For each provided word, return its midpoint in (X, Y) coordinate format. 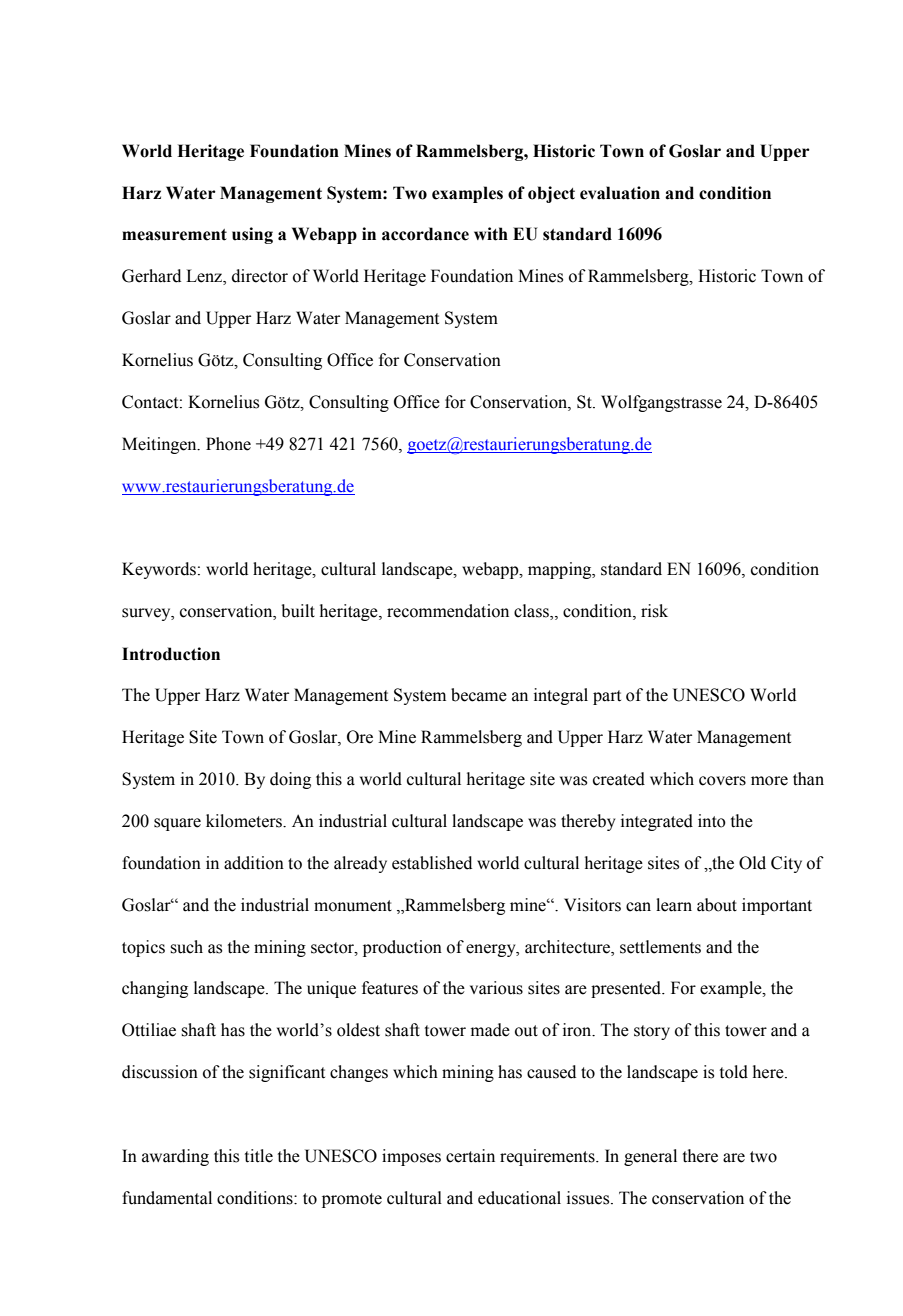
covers (722, 781)
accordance (425, 234)
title (259, 1156)
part (607, 697)
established (432, 863)
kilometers (245, 821)
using (252, 235)
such (186, 947)
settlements (660, 947)
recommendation (448, 611)
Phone (228, 444)
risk (654, 611)
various (496, 988)
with (491, 234)
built (298, 611)
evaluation (620, 193)
